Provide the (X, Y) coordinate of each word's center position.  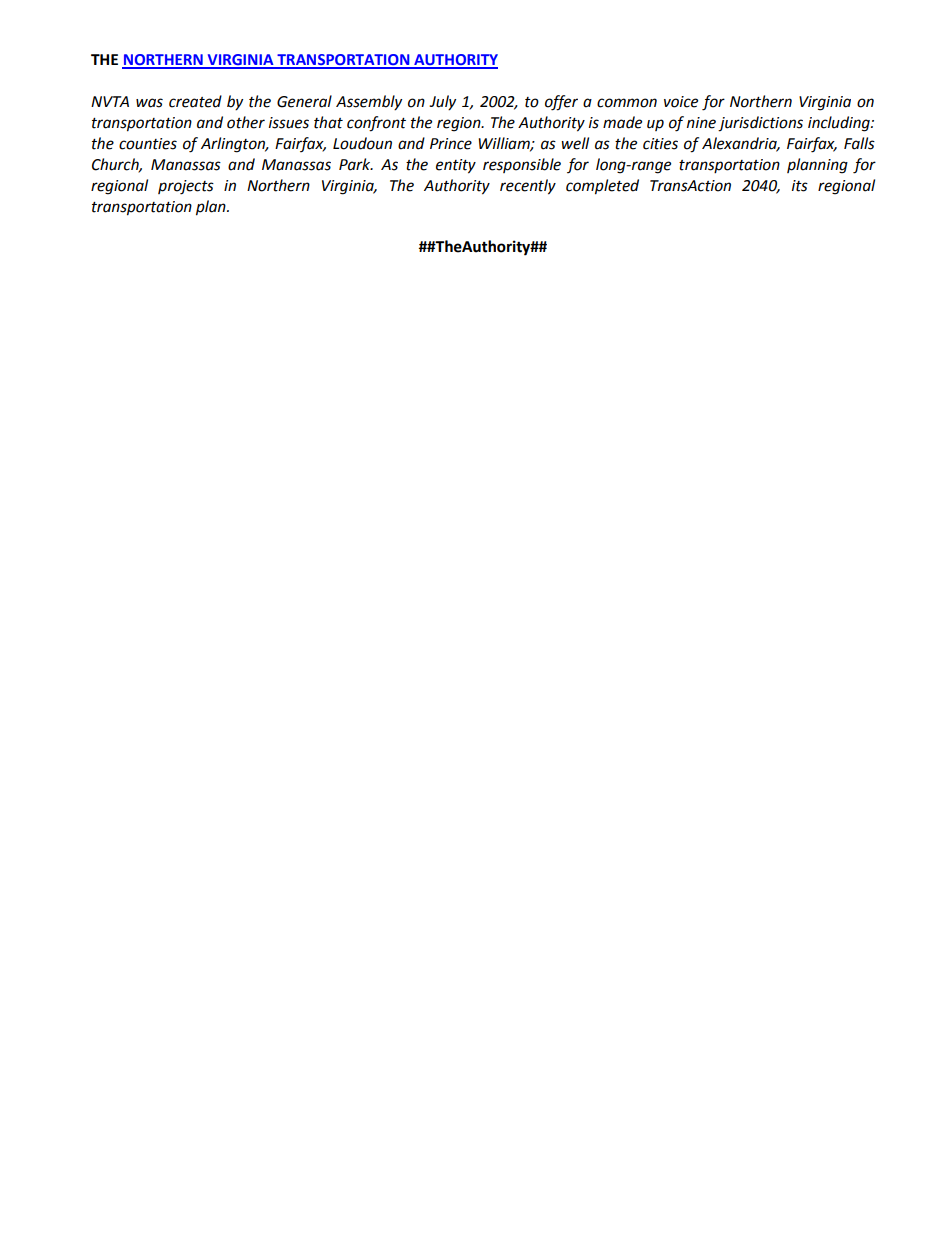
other (246, 122)
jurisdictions (760, 124)
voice (681, 102)
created (195, 101)
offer (561, 103)
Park (356, 164)
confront (376, 124)
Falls (859, 143)
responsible (522, 165)
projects (186, 187)
